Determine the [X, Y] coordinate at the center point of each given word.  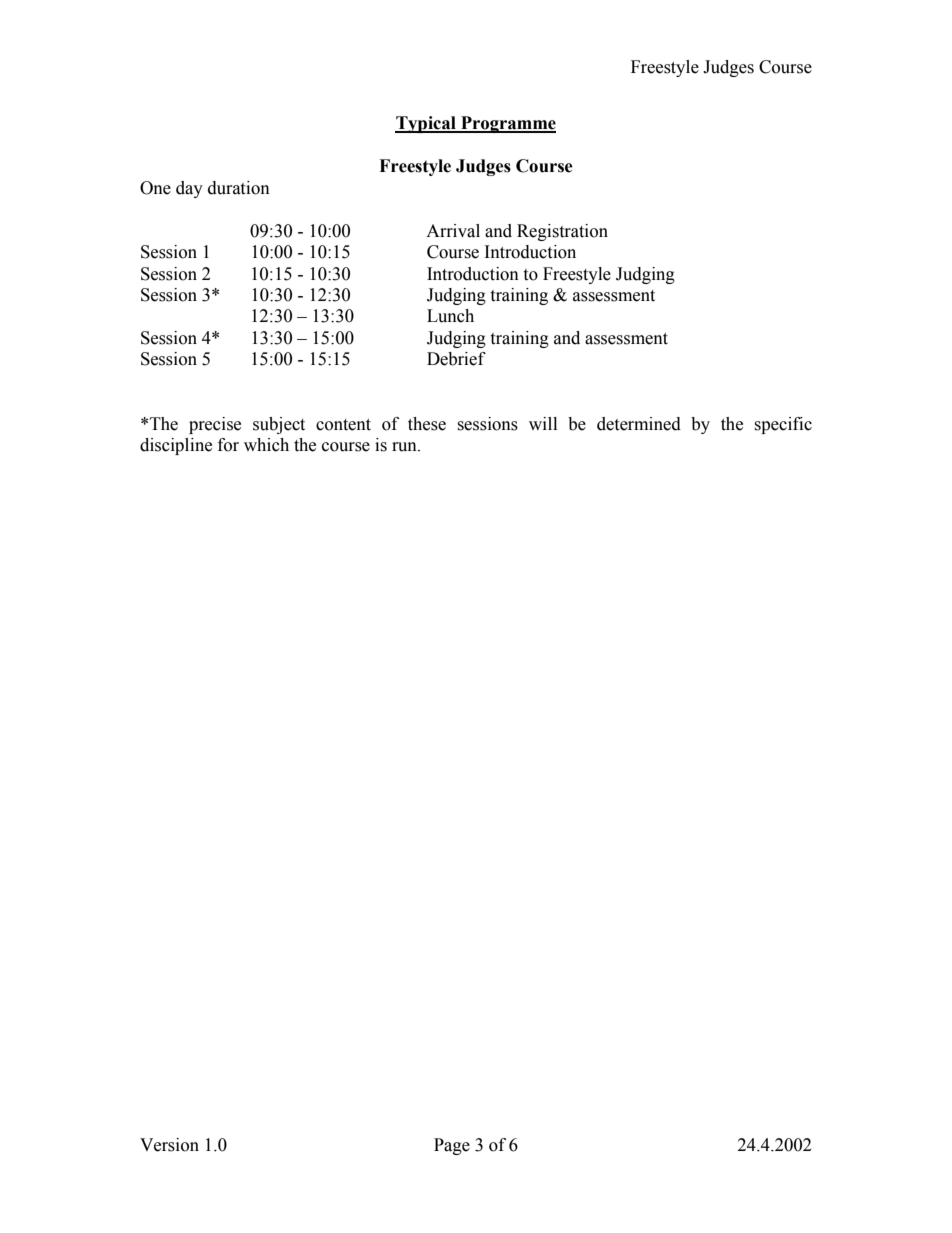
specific [783, 425]
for [228, 445]
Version [169, 1145]
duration [239, 188]
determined [639, 424]
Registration [562, 232]
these [427, 424]
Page [452, 1146]
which [266, 445]
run [405, 447]
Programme [507, 124]
